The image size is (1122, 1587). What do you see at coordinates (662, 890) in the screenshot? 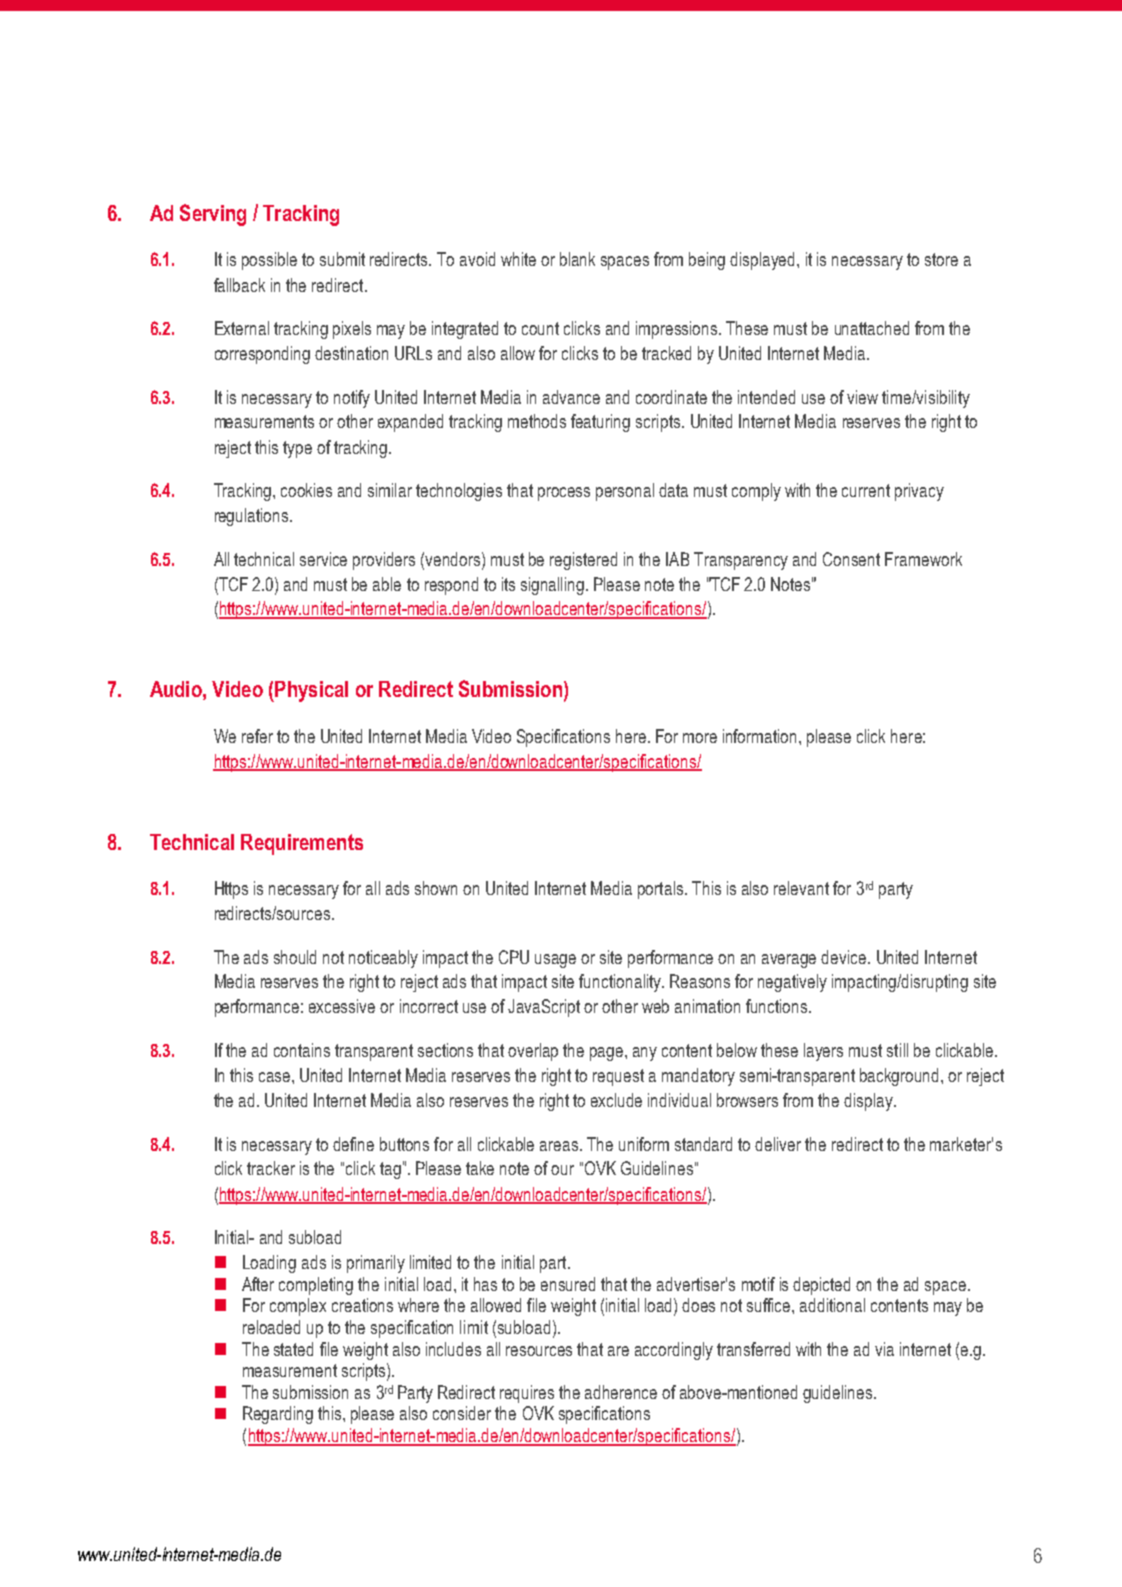
I see `portals` at bounding box center [662, 890].
